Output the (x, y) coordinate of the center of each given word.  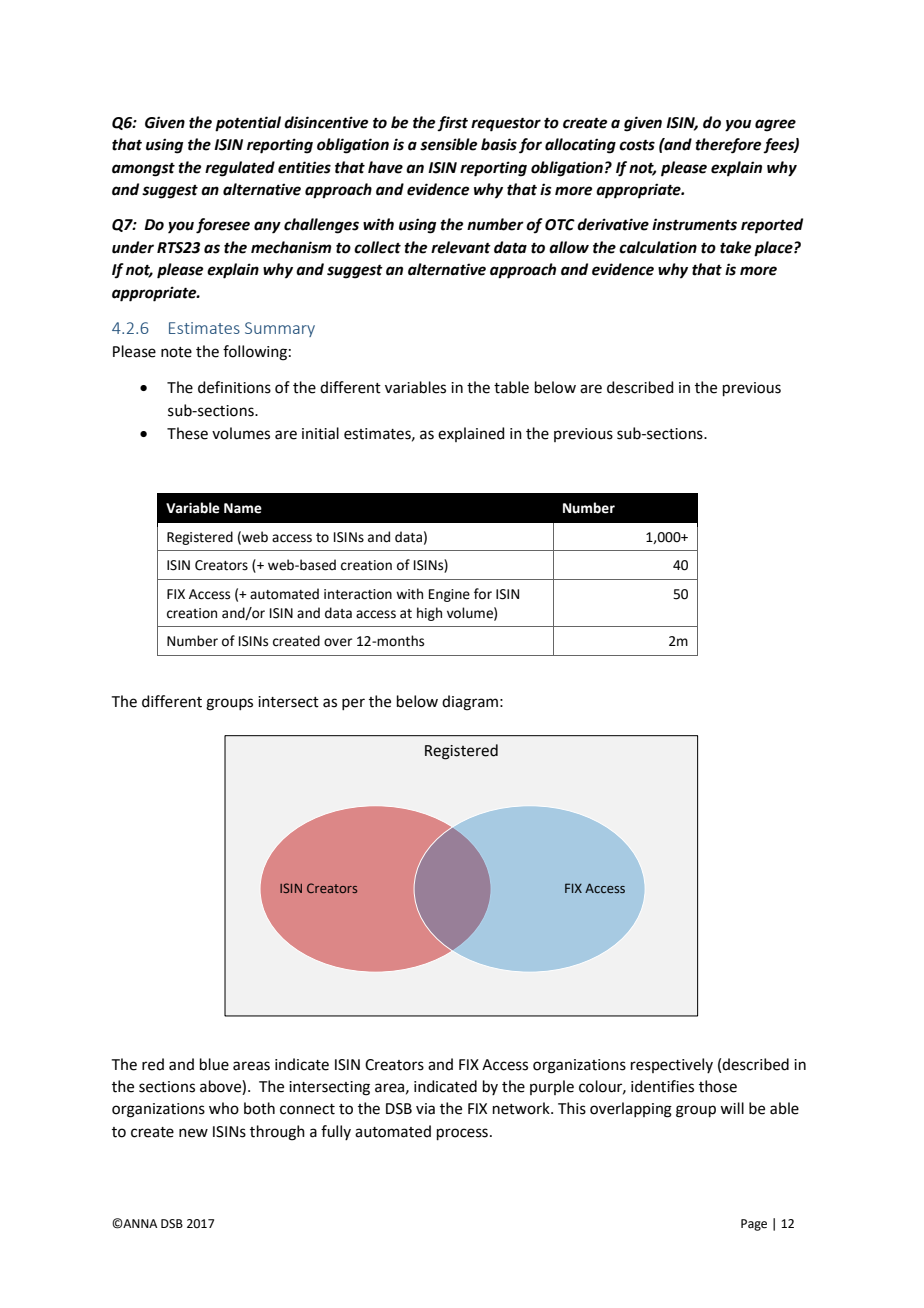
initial (320, 433)
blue (214, 1064)
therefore (728, 146)
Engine (449, 595)
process (462, 1134)
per (353, 704)
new (193, 1133)
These (187, 433)
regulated (240, 169)
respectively (672, 1065)
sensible (448, 144)
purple (552, 1087)
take (735, 247)
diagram (470, 703)
